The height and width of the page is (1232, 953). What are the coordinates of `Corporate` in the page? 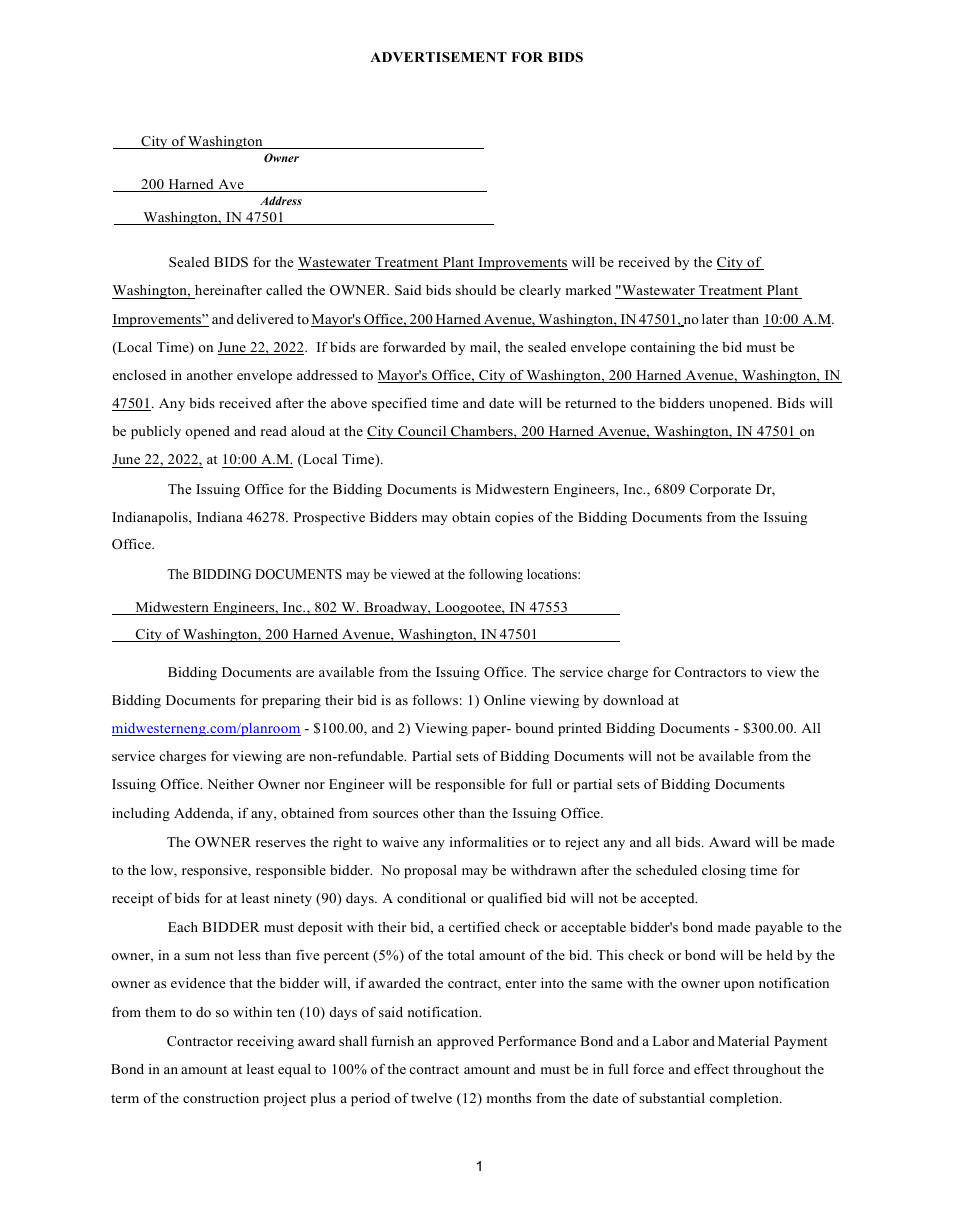 It's located at (720, 490).
